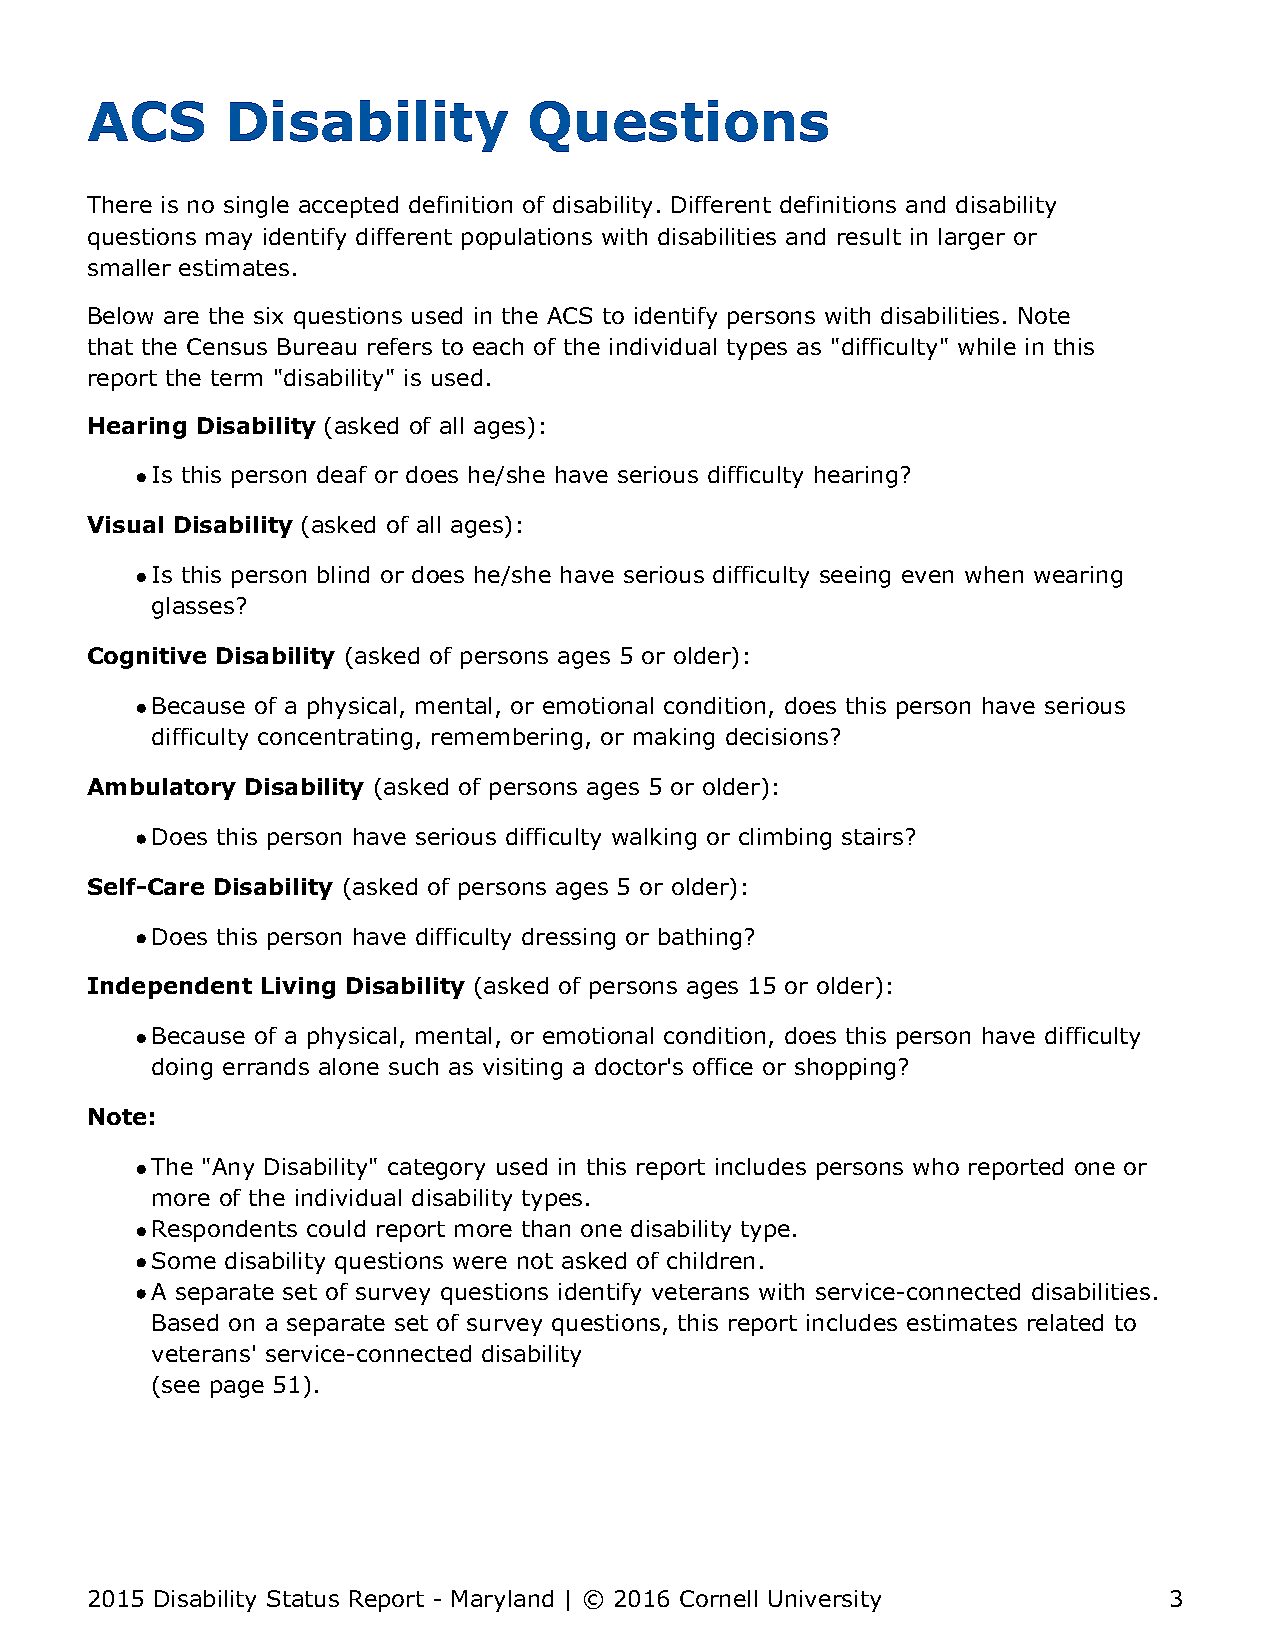 The image size is (1271, 1645). What do you see at coordinates (872, 836) in the screenshot?
I see `stairs` at bounding box center [872, 836].
